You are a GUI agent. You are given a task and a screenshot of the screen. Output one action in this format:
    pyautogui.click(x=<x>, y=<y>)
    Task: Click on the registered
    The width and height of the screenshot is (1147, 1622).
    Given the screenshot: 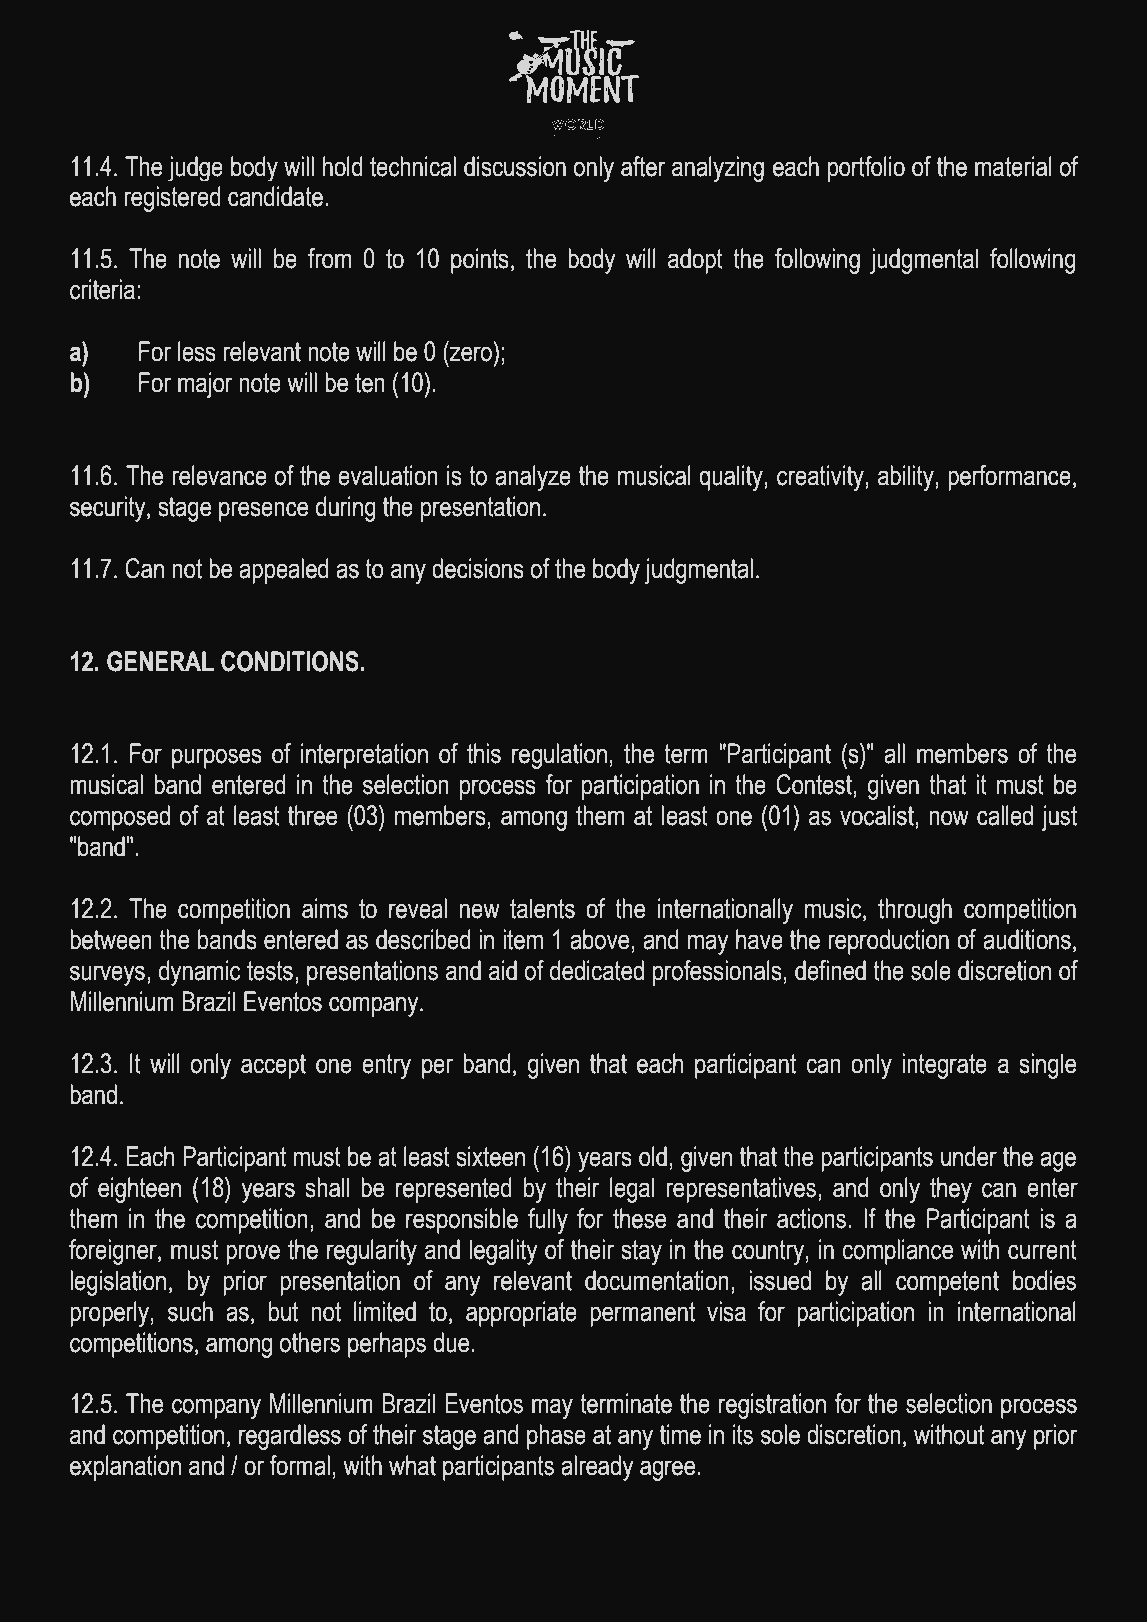 What is the action you would take?
    pyautogui.click(x=172, y=199)
